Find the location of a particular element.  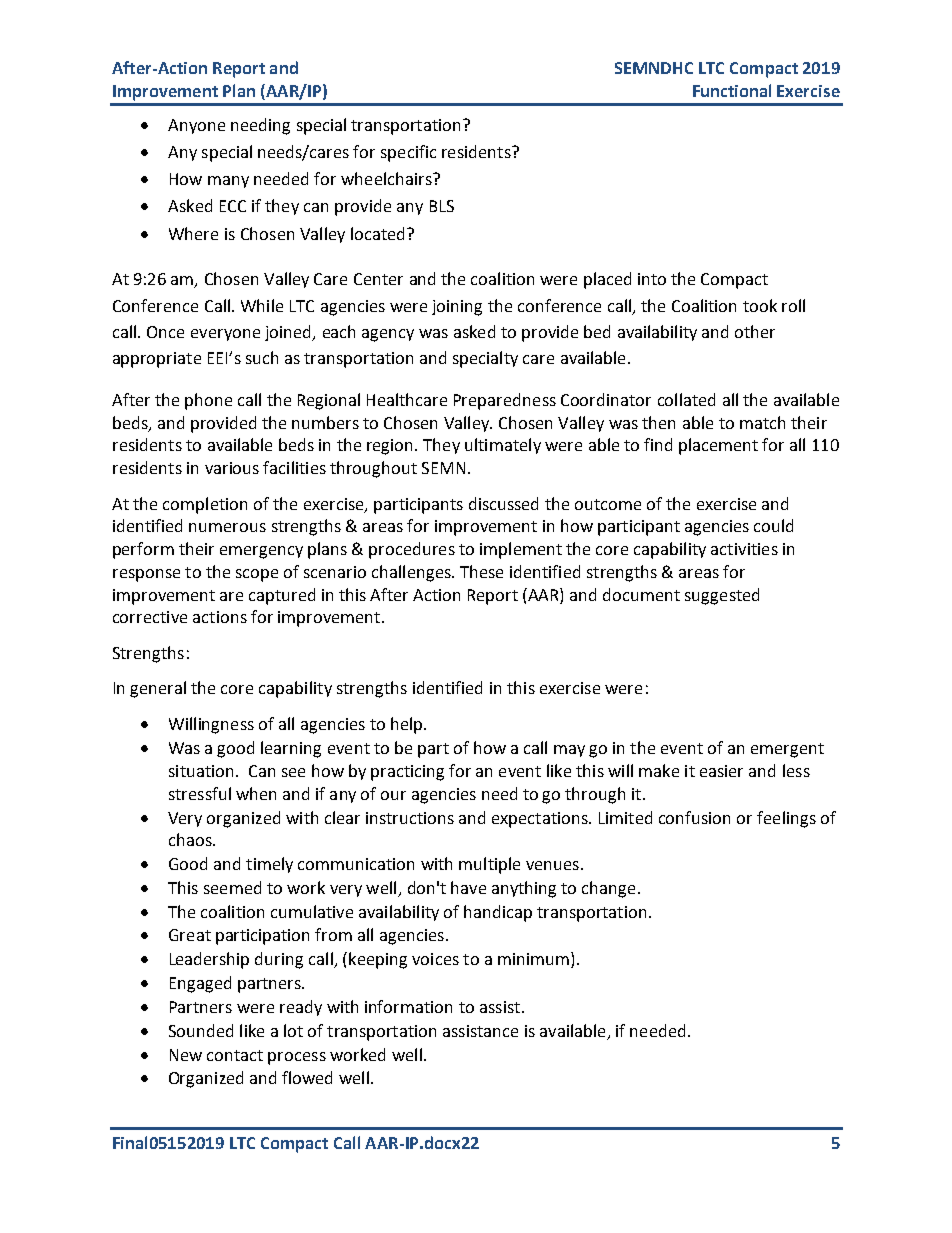

information is located at coordinates (408, 1006).
